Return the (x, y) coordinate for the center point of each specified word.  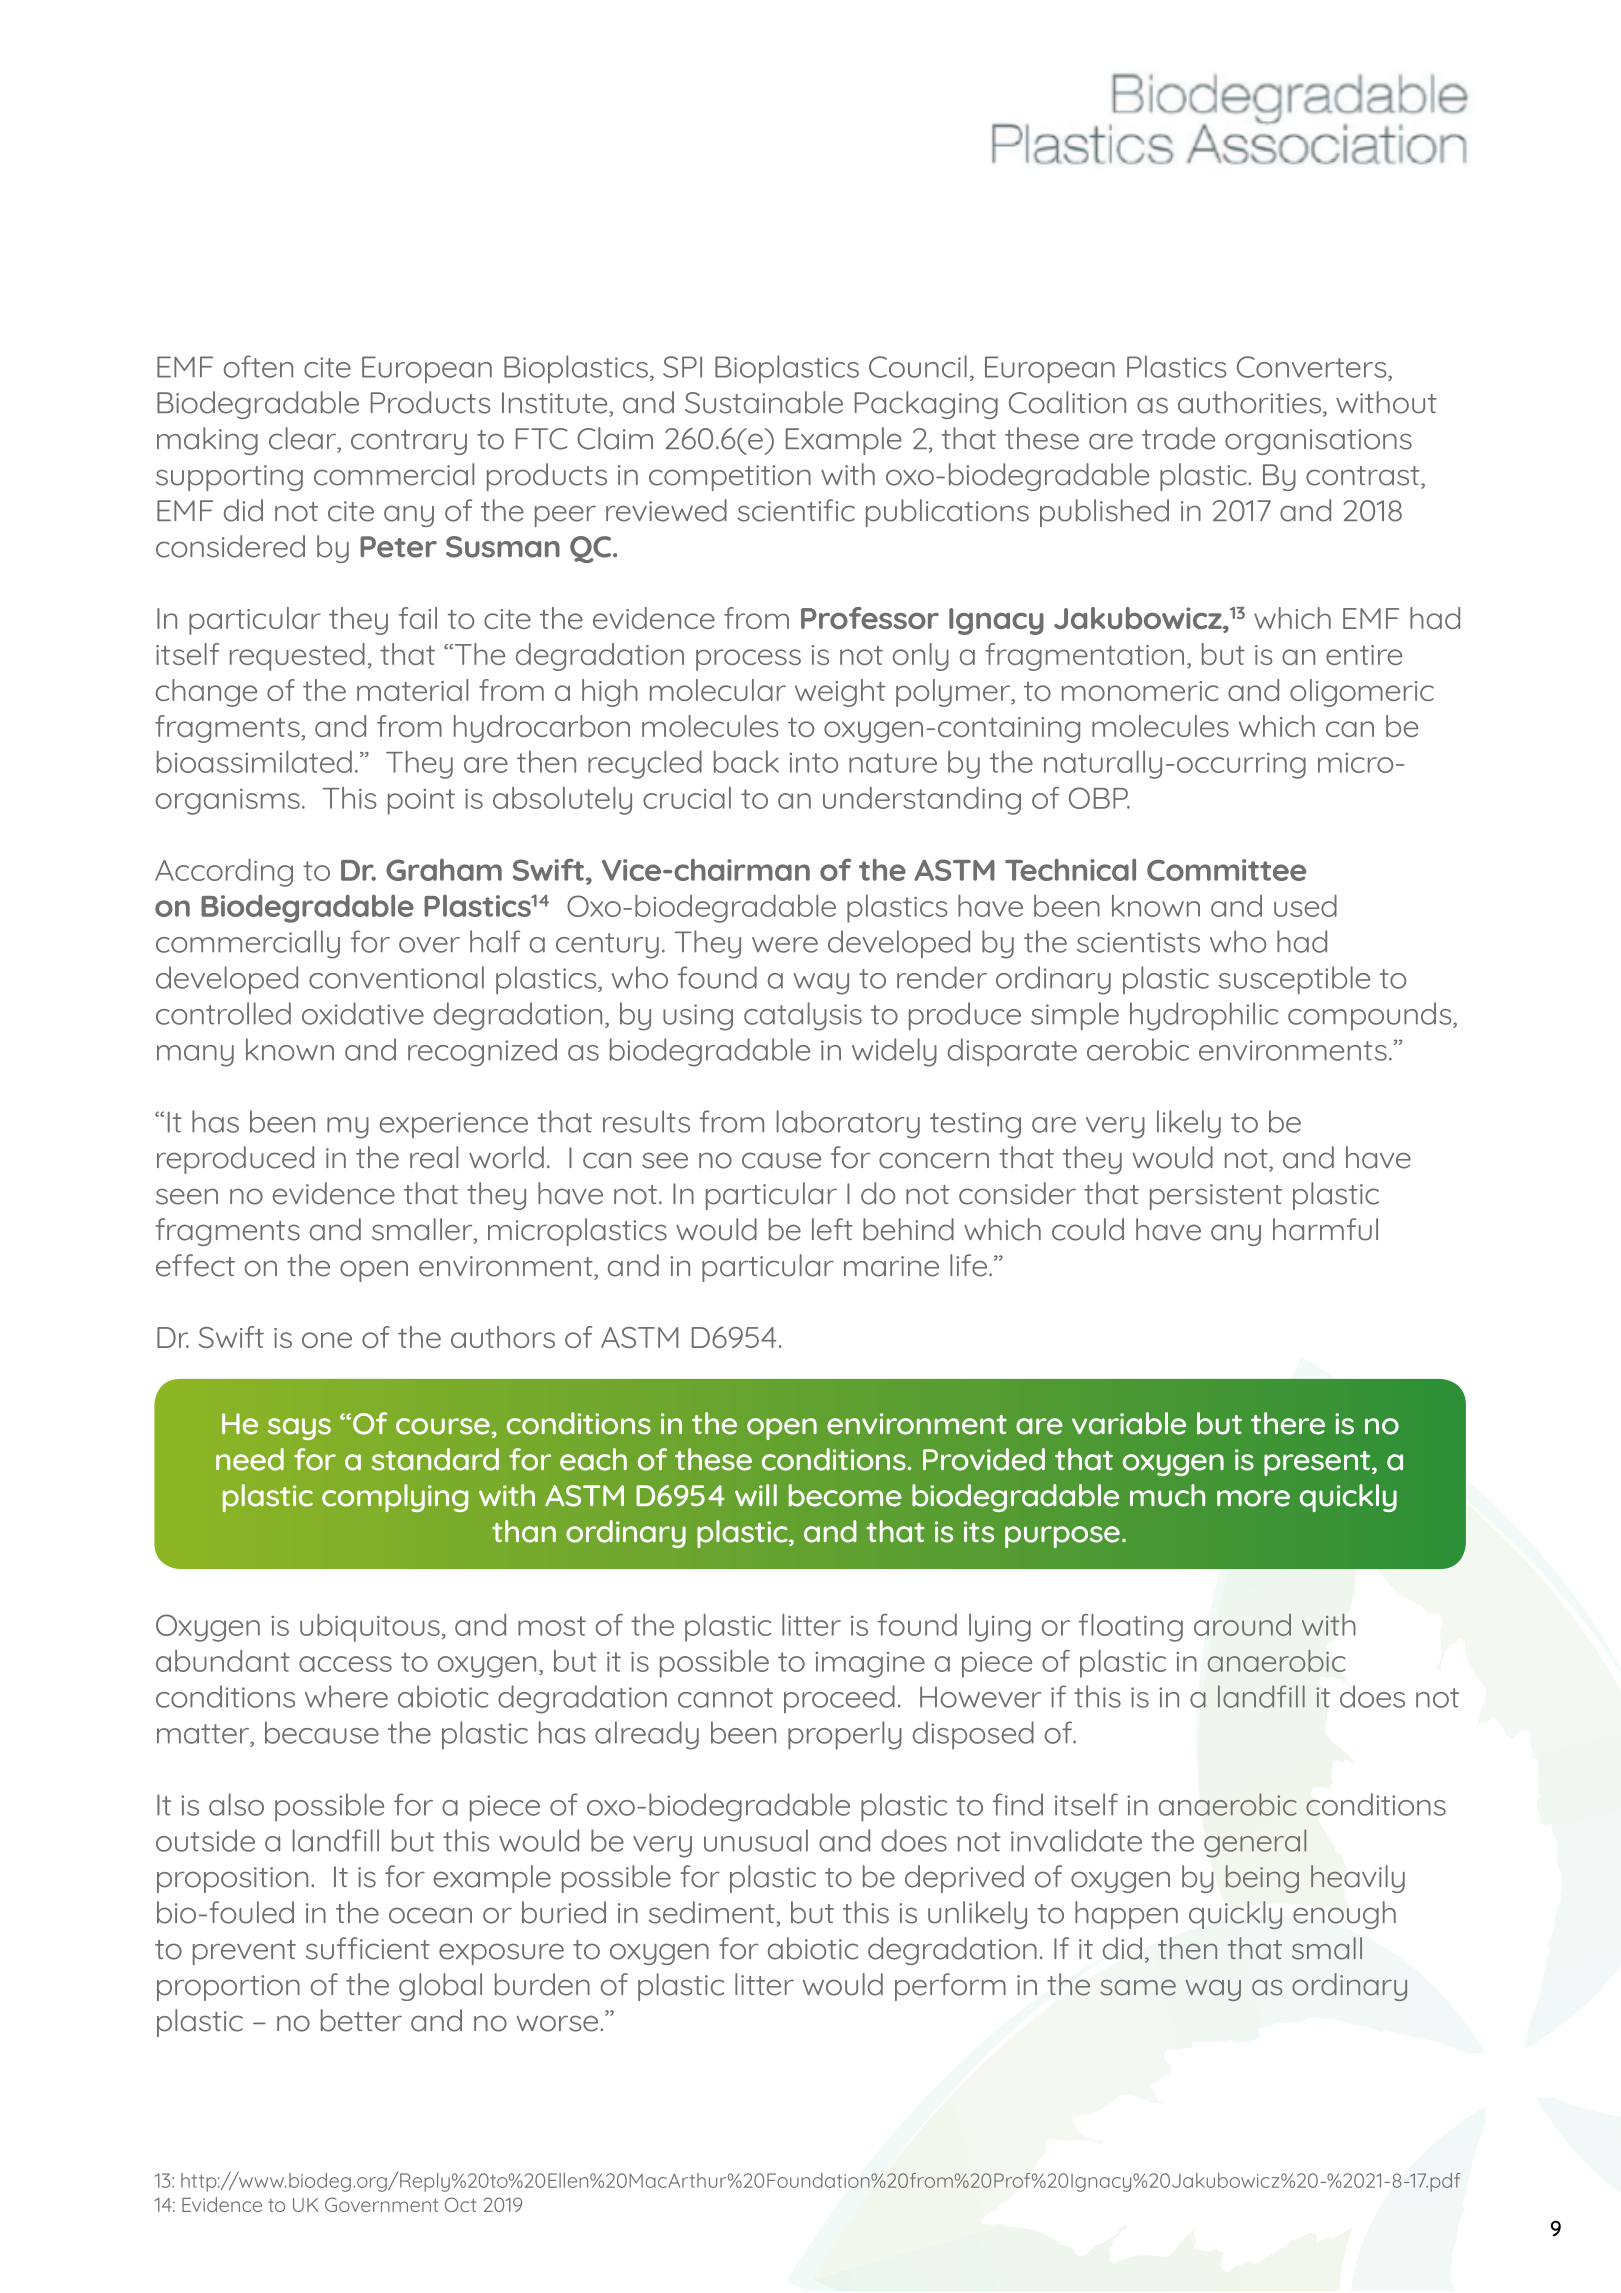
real (434, 1157)
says (299, 1429)
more (1253, 1498)
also (236, 1804)
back (746, 762)
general (1255, 1843)
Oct (460, 2204)
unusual (756, 1840)
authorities (1249, 402)
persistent (1216, 1197)
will (756, 1495)
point (421, 802)
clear (304, 439)
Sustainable (764, 402)
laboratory (848, 1124)
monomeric (1140, 691)
